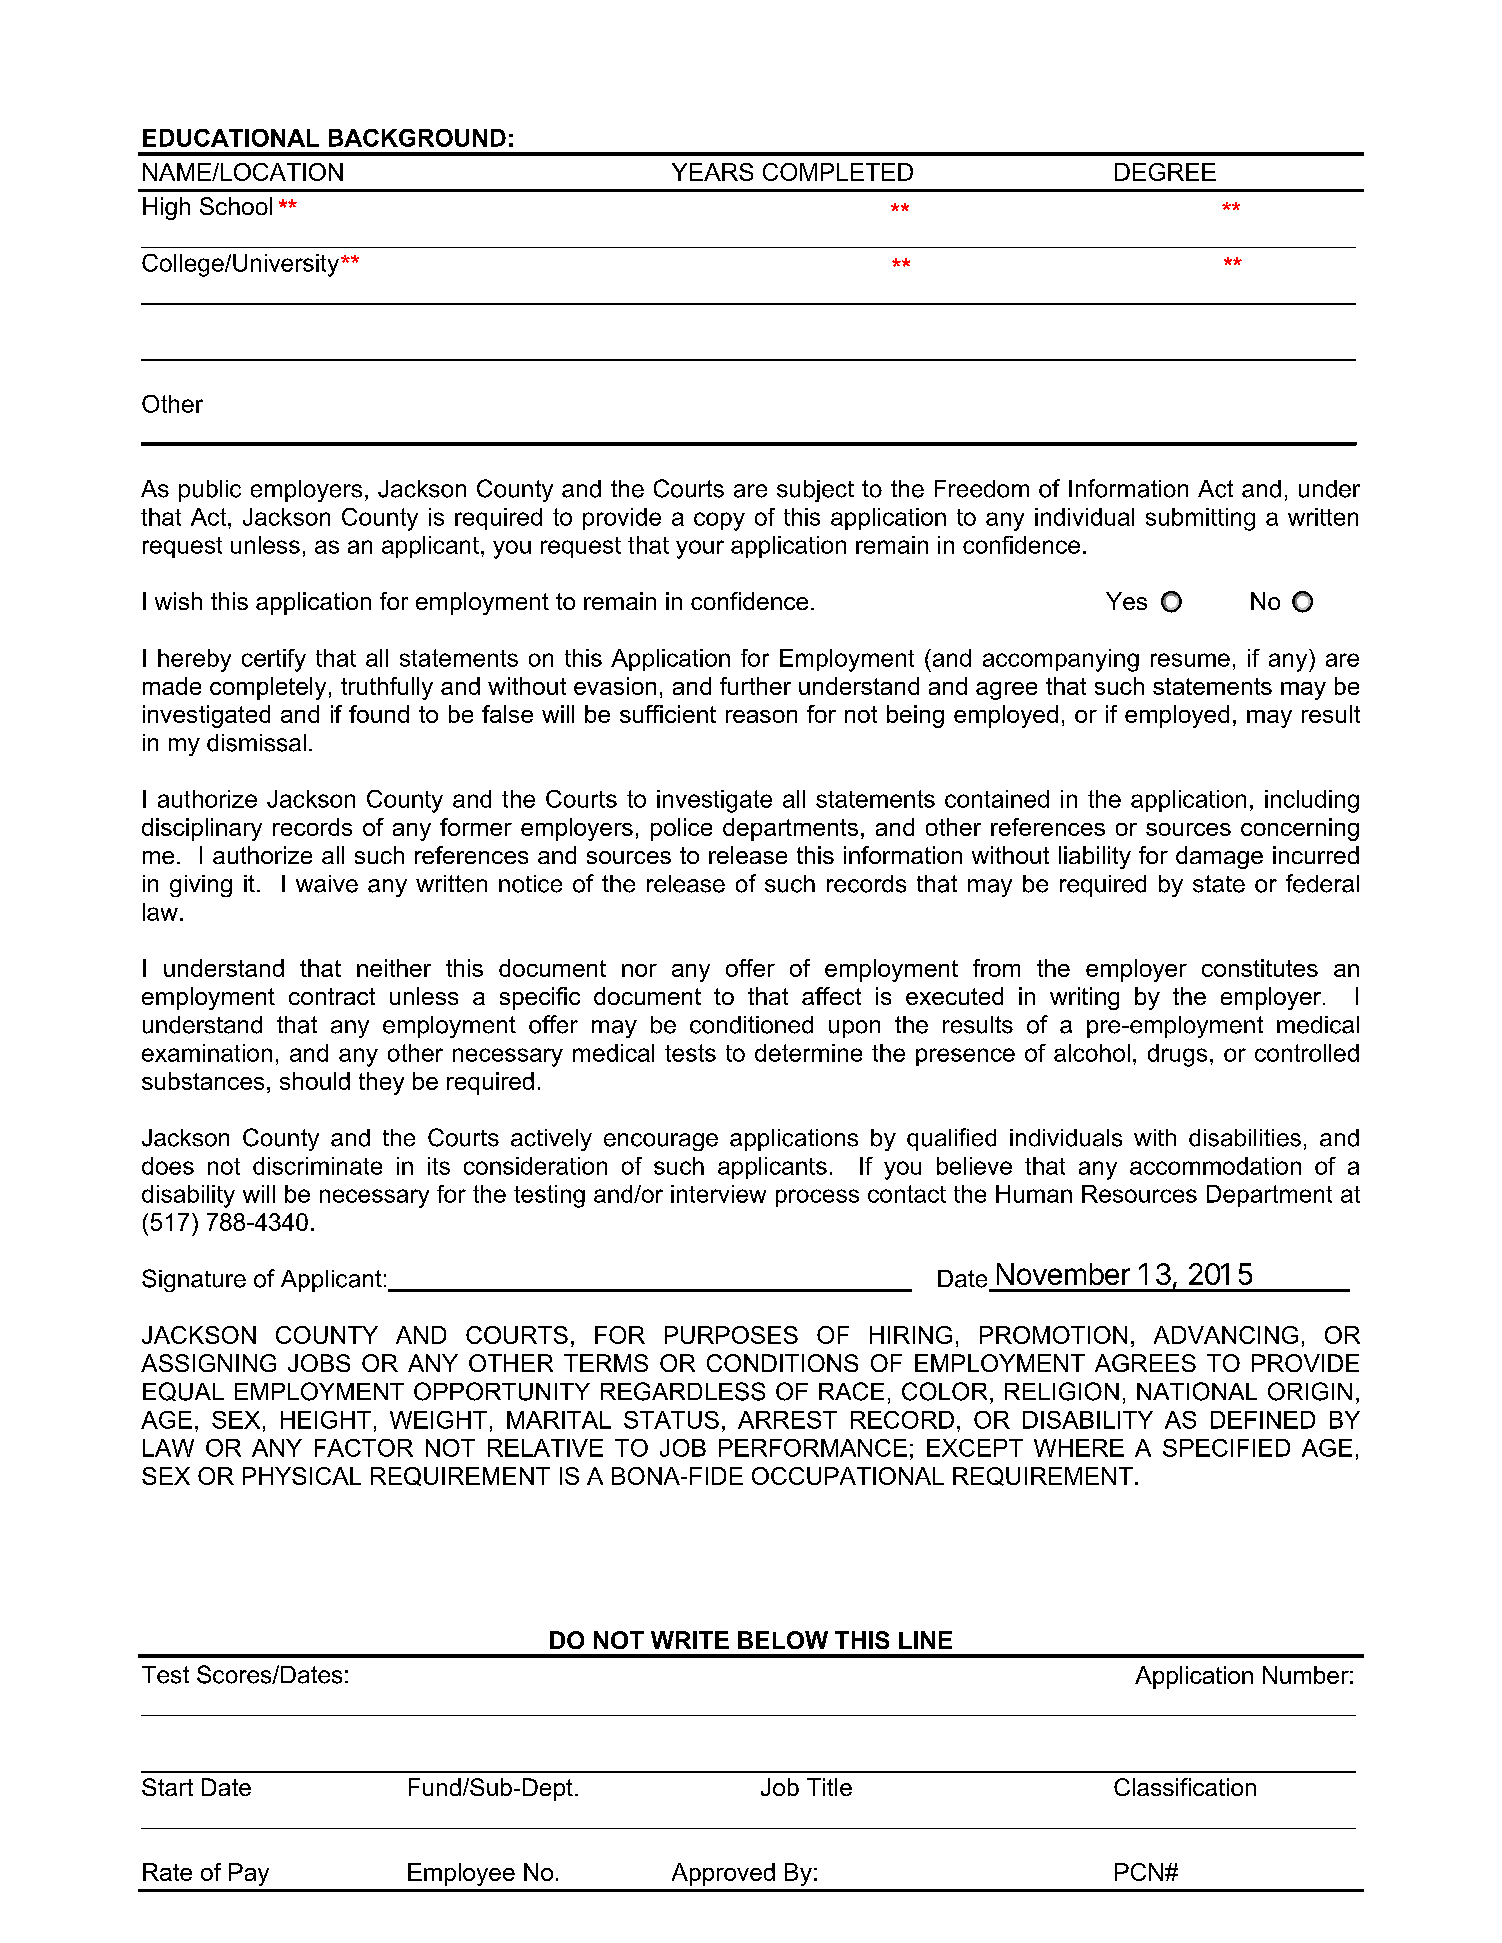  Describe the element at coordinates (249, 1874) in the screenshot. I see `Pay` at that location.
